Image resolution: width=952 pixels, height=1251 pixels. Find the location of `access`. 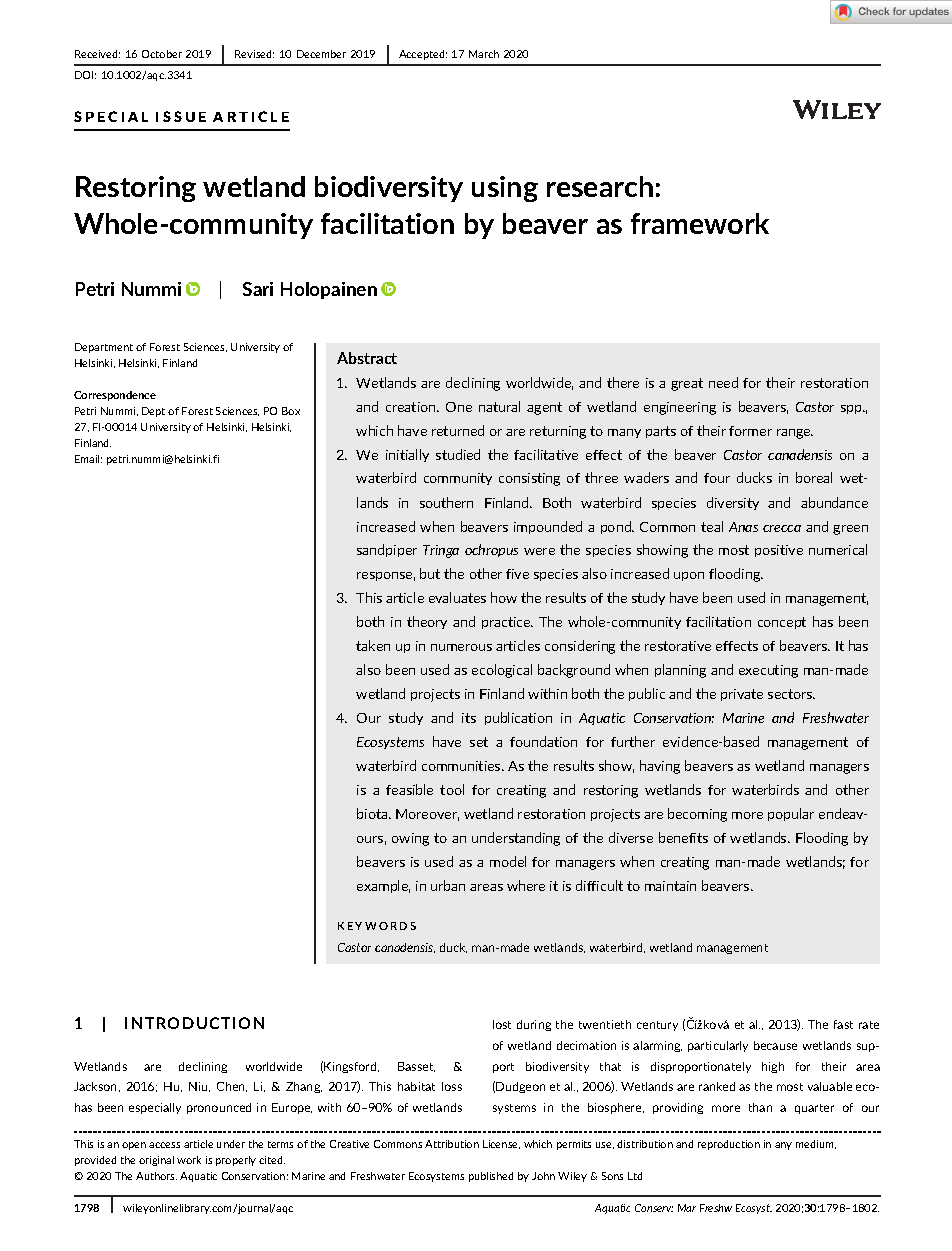

access is located at coordinates (164, 1145).
